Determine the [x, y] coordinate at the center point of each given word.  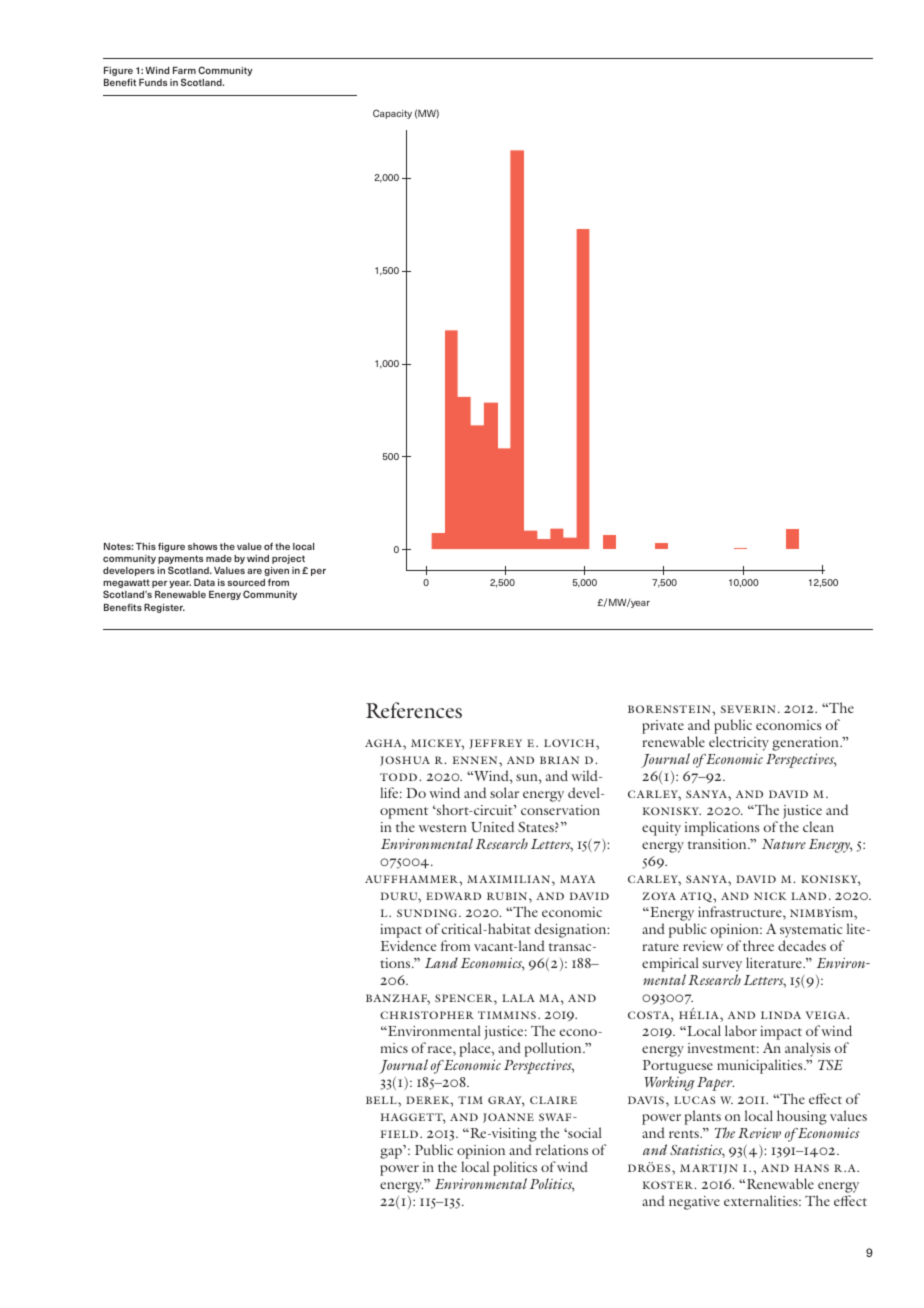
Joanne [508, 1118]
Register [164, 608]
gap [391, 1153]
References [414, 710]
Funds [153, 82]
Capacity [392, 114]
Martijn [709, 1169]
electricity [739, 743]
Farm [184, 70]
